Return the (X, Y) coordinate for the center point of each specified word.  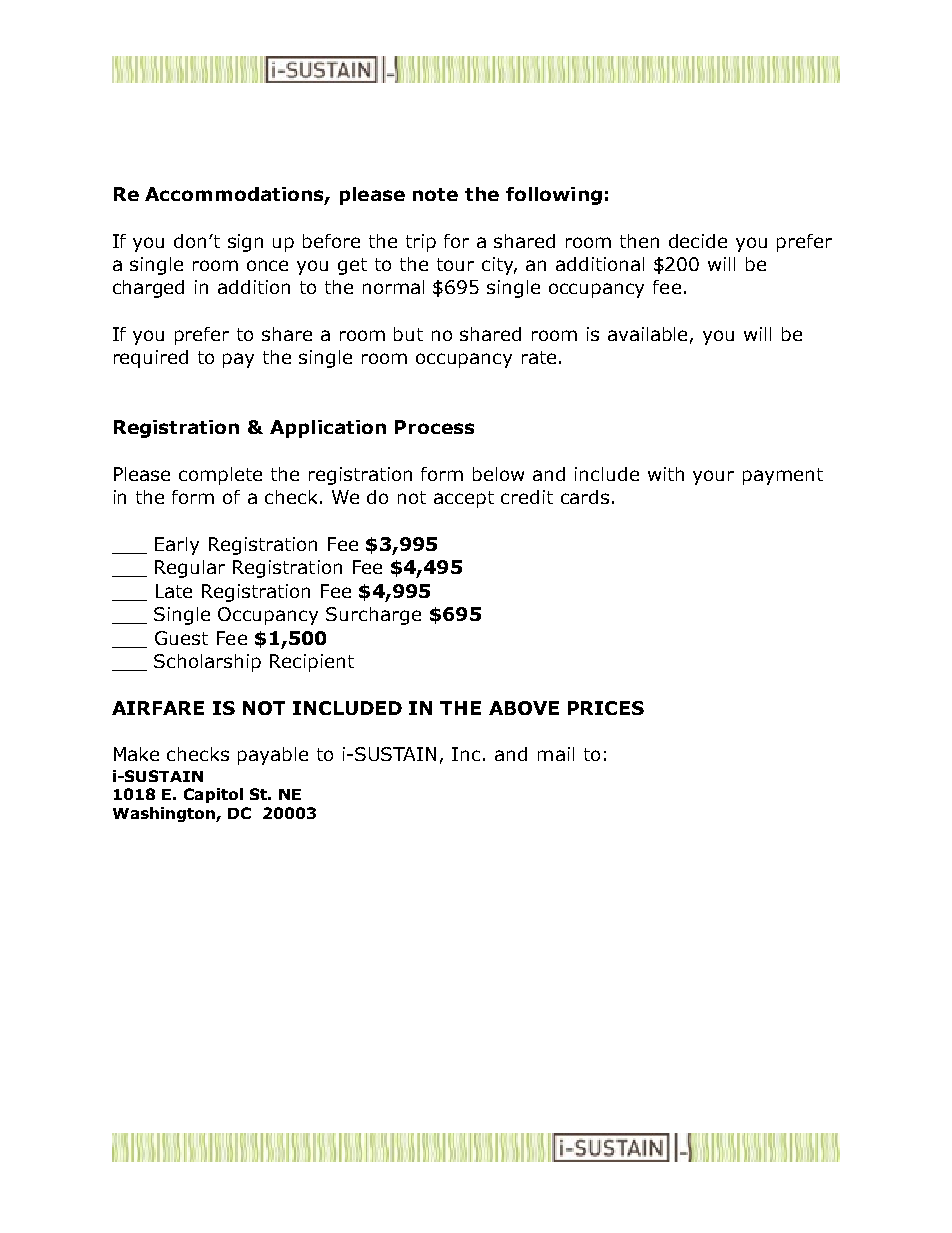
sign (245, 243)
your (713, 477)
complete (220, 476)
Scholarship (207, 663)
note (435, 194)
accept (464, 499)
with (666, 474)
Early (177, 546)
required (151, 359)
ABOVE (524, 708)
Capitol (213, 795)
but (408, 334)
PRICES (606, 708)
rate (539, 357)
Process (434, 427)
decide (698, 241)
